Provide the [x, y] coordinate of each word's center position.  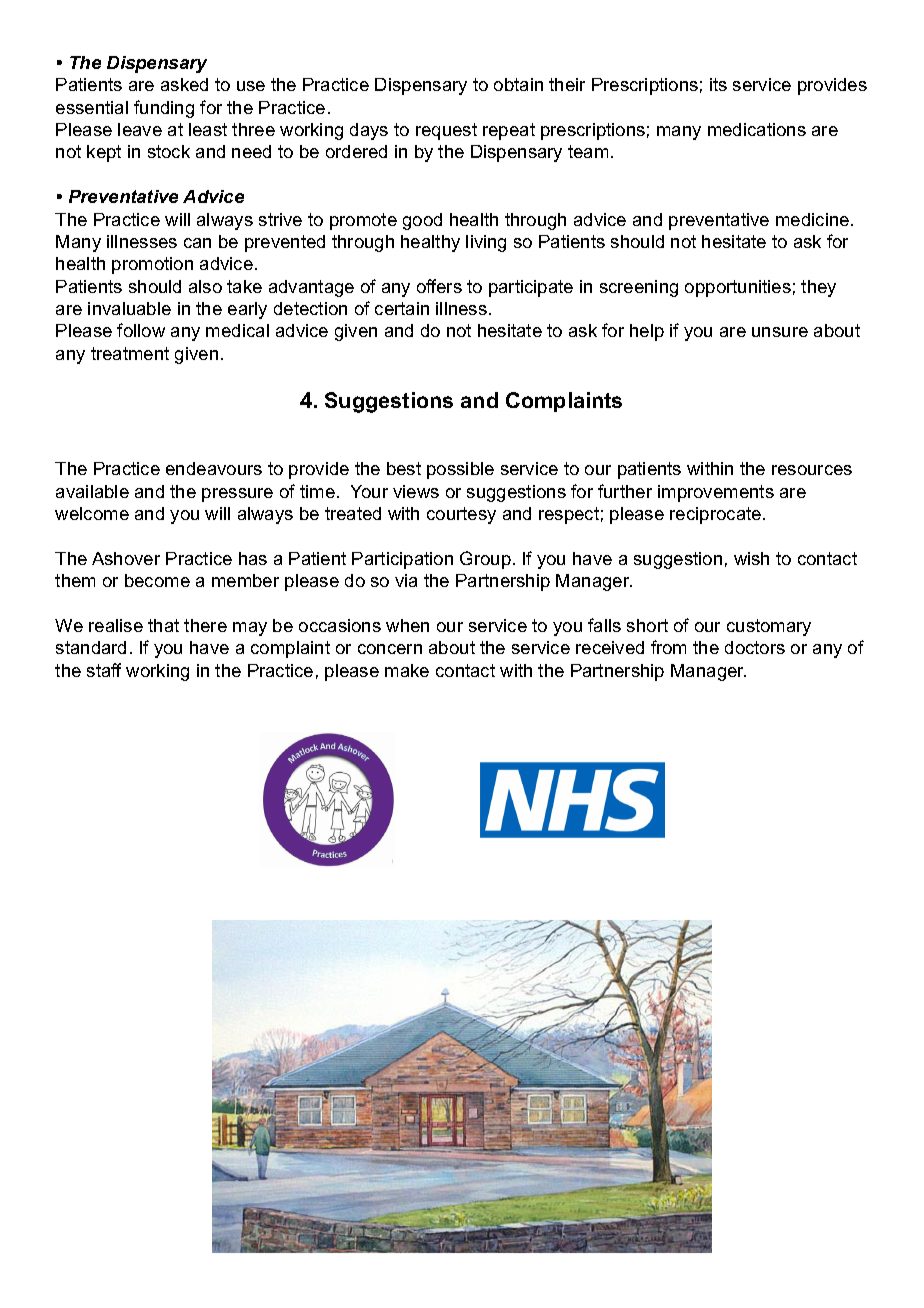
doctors [755, 647]
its [718, 84]
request [446, 131]
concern [390, 649]
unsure [780, 332]
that [163, 625]
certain [402, 308]
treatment [130, 353]
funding [164, 109]
